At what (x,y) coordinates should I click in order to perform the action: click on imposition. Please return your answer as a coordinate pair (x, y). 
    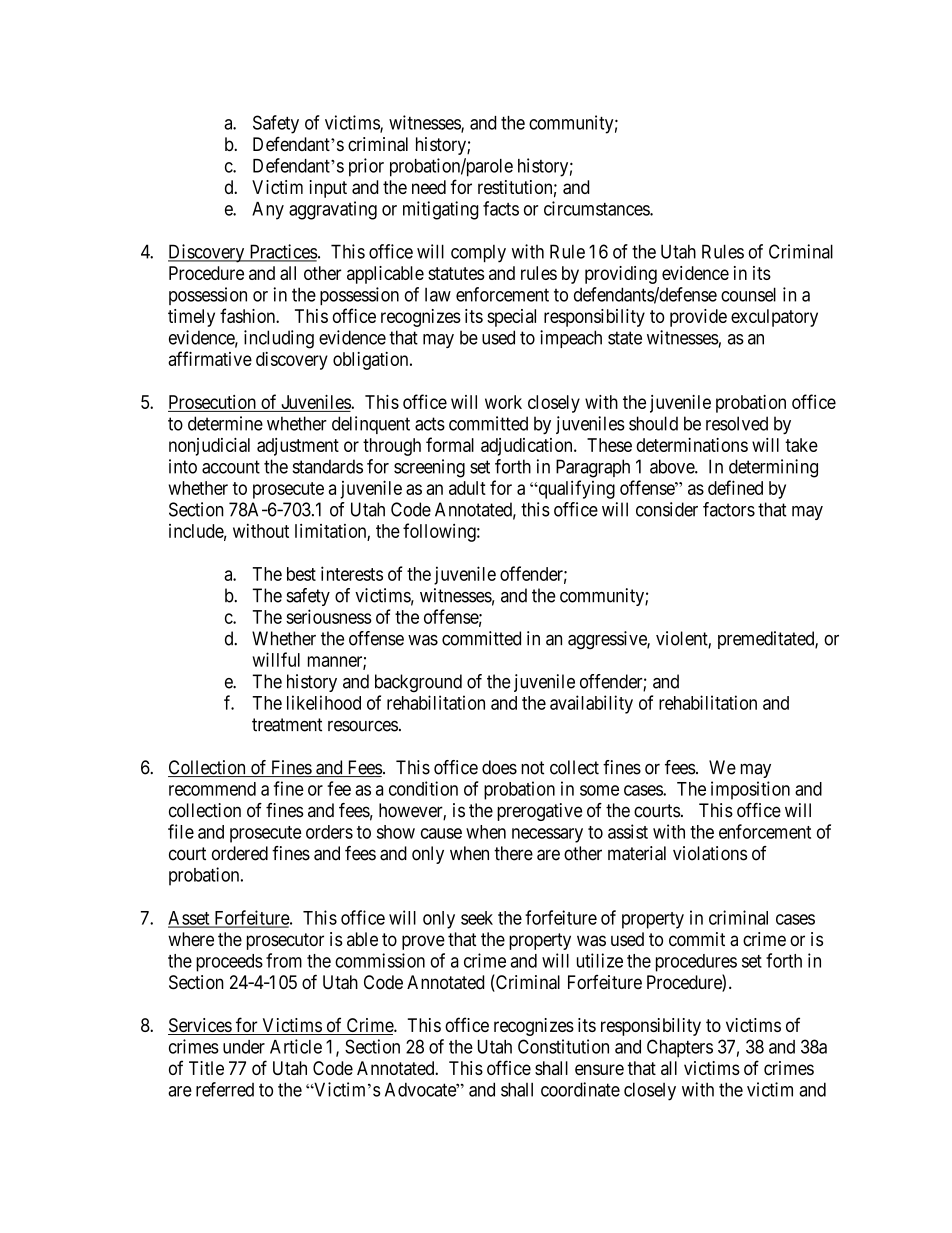
    Looking at the image, I should click on (750, 790).
